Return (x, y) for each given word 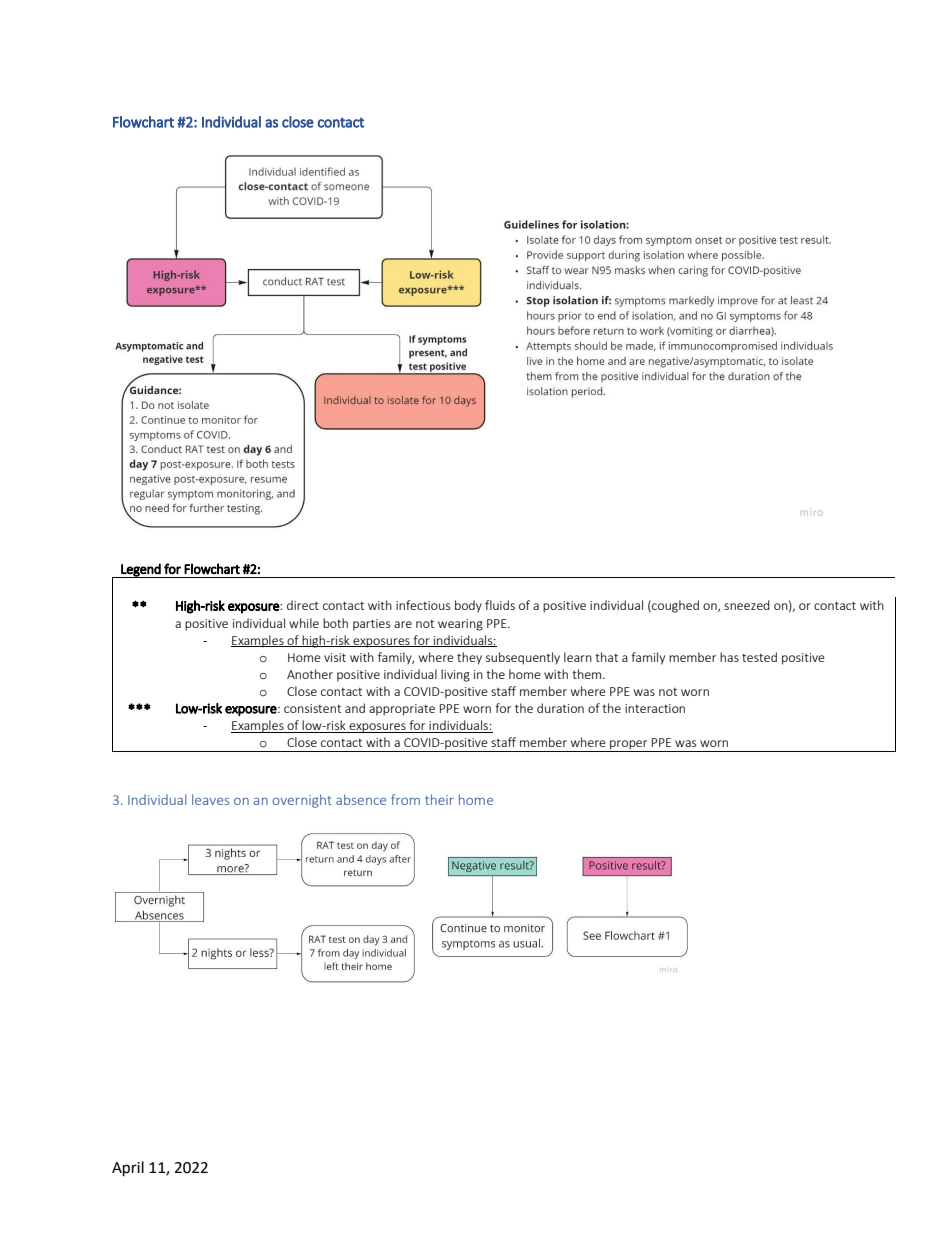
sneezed (747, 605)
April (128, 1169)
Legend (141, 570)
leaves (210, 799)
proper (629, 746)
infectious (423, 605)
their (439, 799)
